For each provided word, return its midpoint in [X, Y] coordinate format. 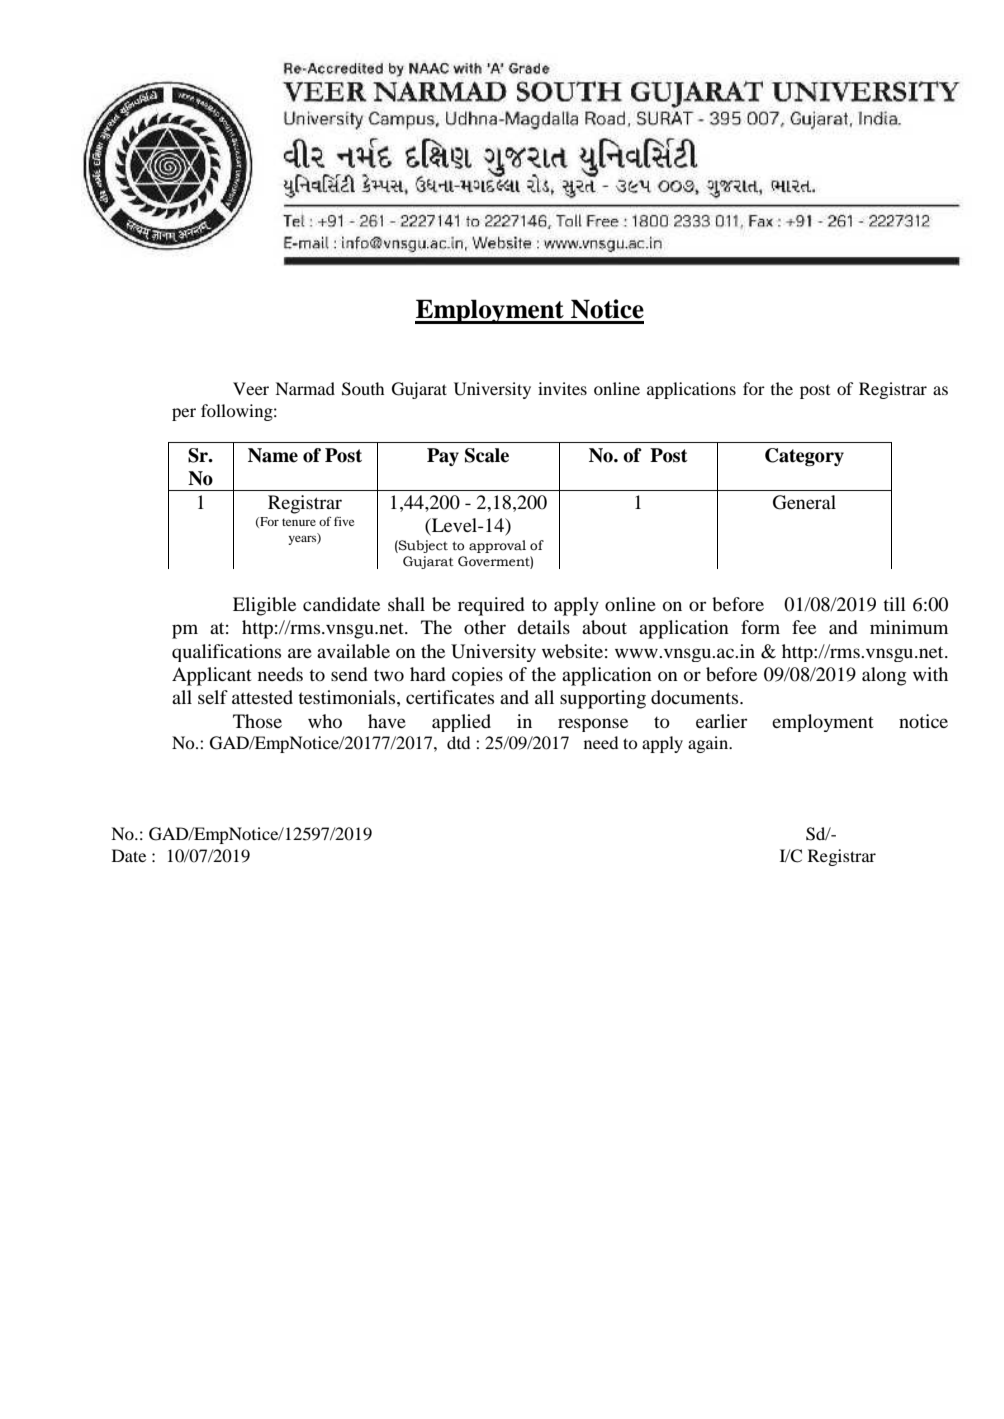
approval [497, 546]
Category [804, 457]
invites [562, 388]
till [894, 604]
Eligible [264, 606]
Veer [251, 388]
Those [257, 721]
